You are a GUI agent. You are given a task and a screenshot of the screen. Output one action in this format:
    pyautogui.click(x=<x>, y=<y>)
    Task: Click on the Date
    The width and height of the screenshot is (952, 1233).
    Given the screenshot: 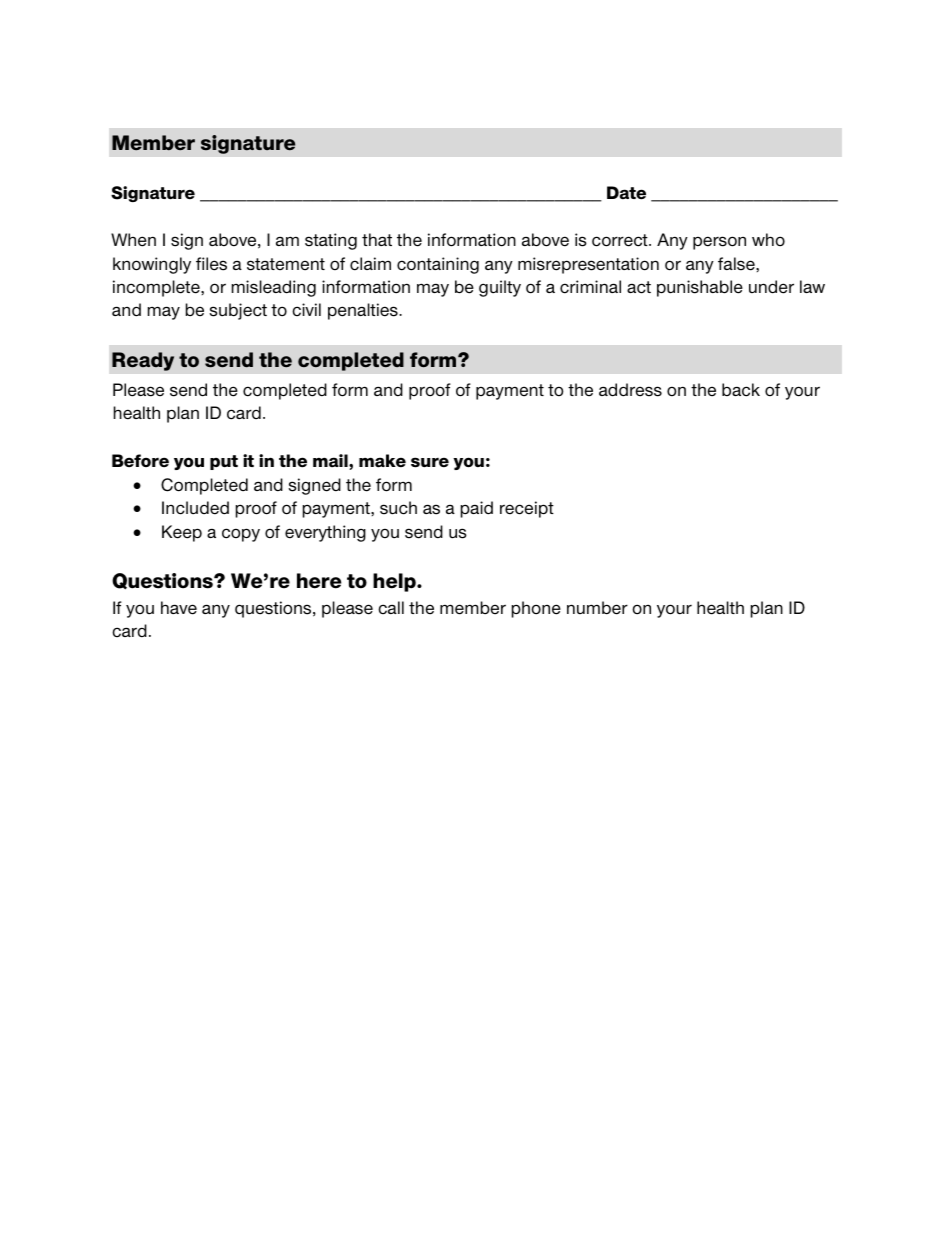 What is the action you would take?
    pyautogui.click(x=626, y=193)
